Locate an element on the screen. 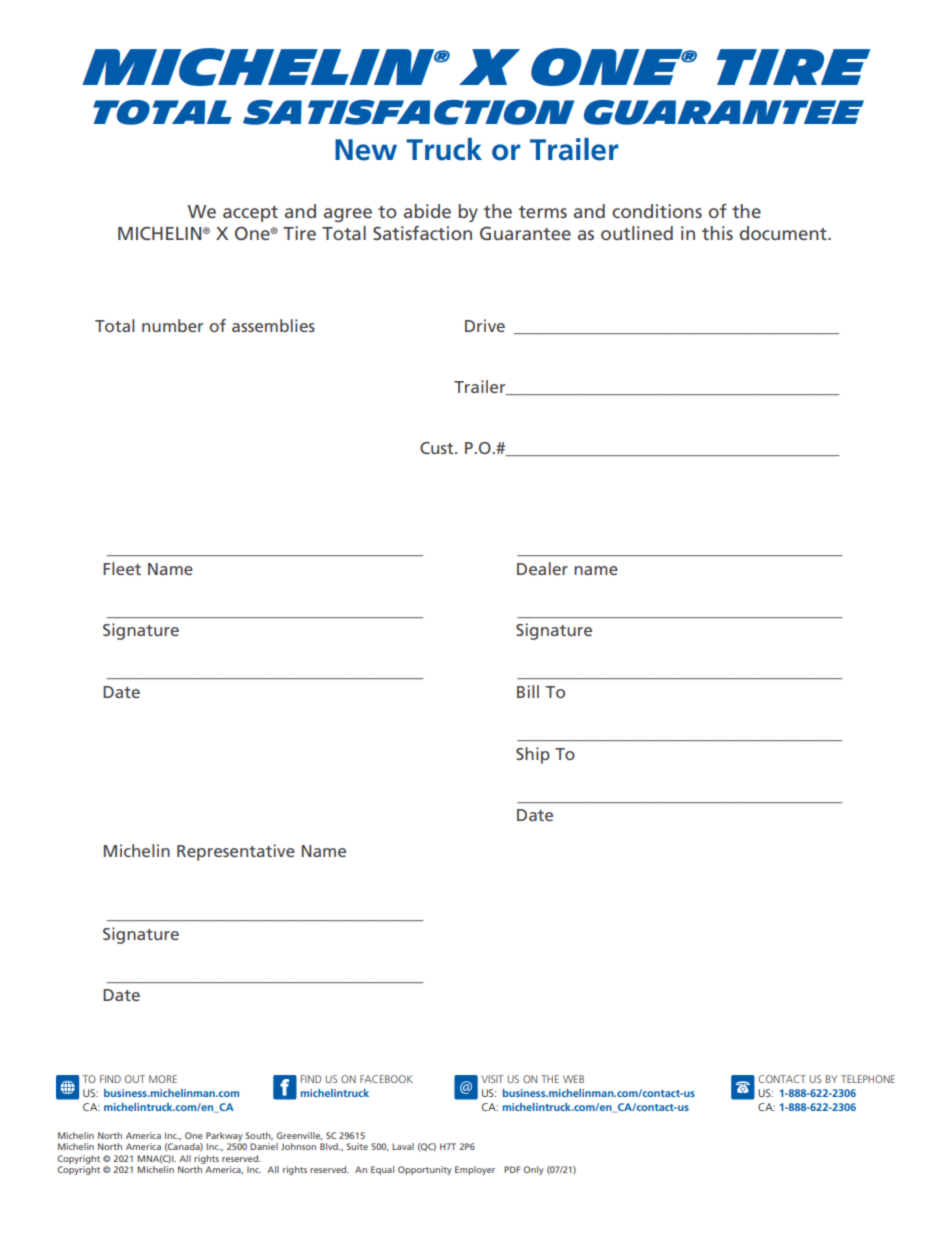 This screenshot has width=952, height=1233. Dealer is located at coordinates (542, 568).
